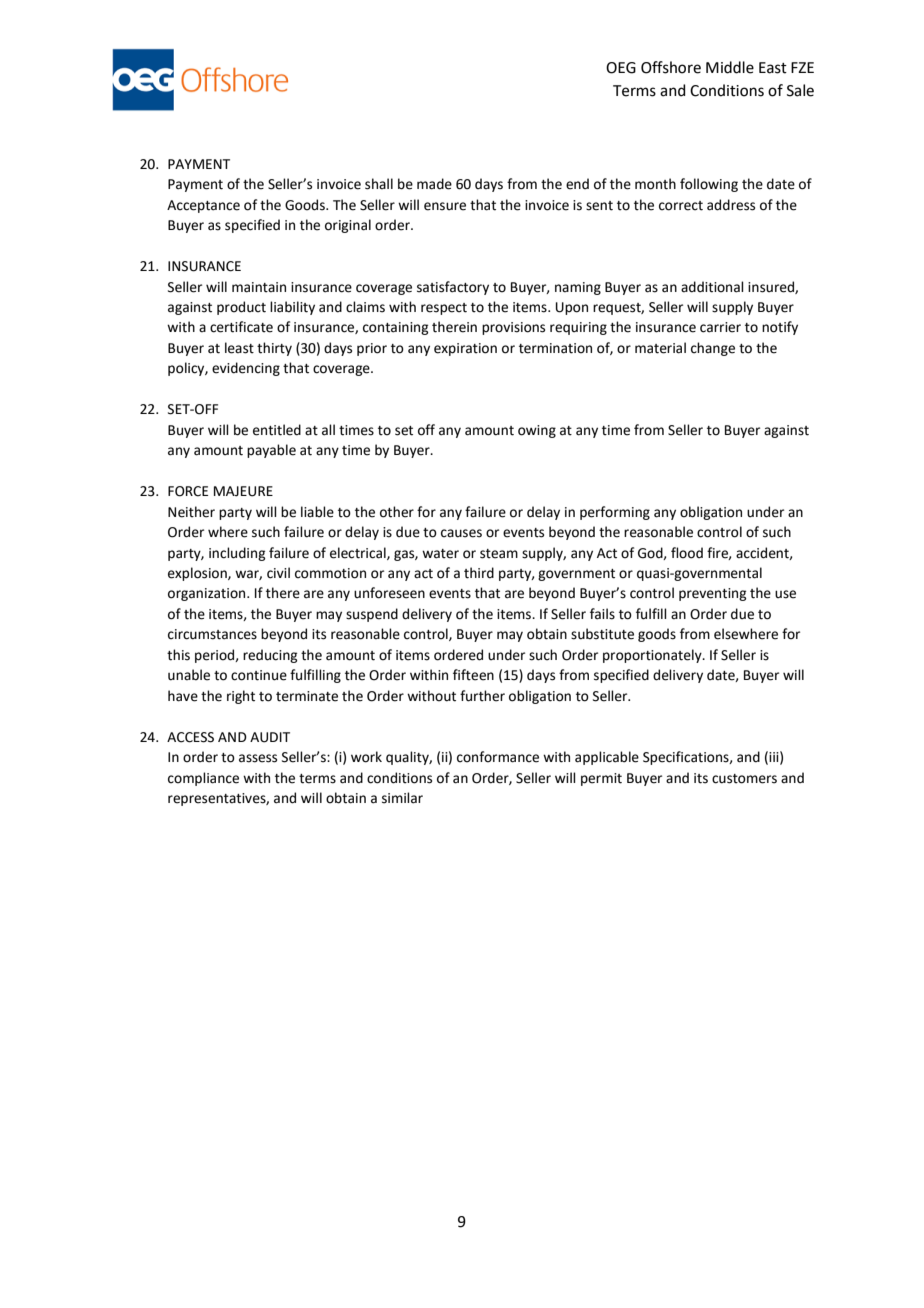  I want to click on made, so click(434, 184).
